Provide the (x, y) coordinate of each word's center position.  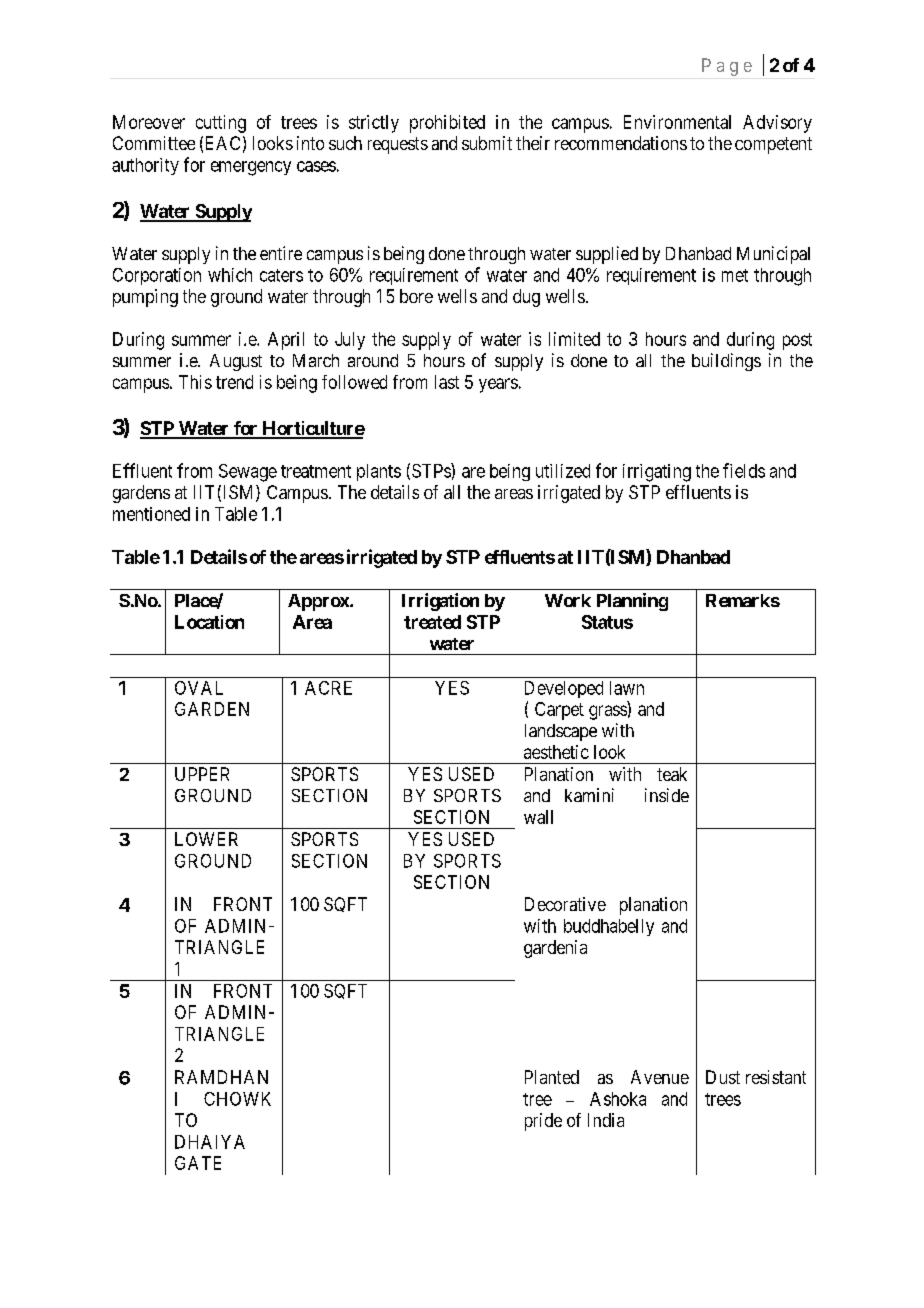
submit (487, 143)
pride (543, 1122)
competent (773, 145)
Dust (723, 1077)
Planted (552, 1077)
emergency (251, 168)
